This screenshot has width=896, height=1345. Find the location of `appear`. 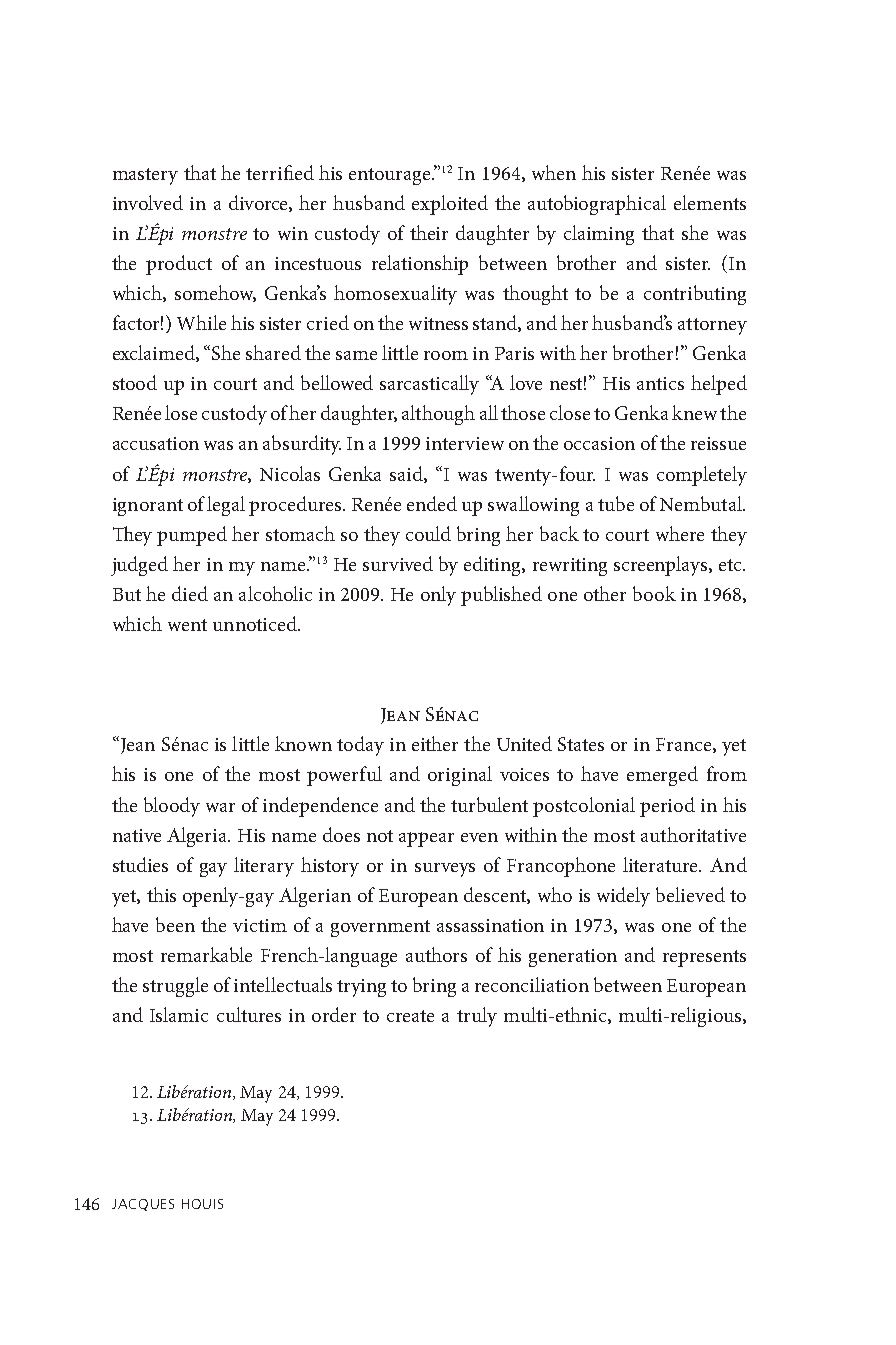

appear is located at coordinates (426, 839).
